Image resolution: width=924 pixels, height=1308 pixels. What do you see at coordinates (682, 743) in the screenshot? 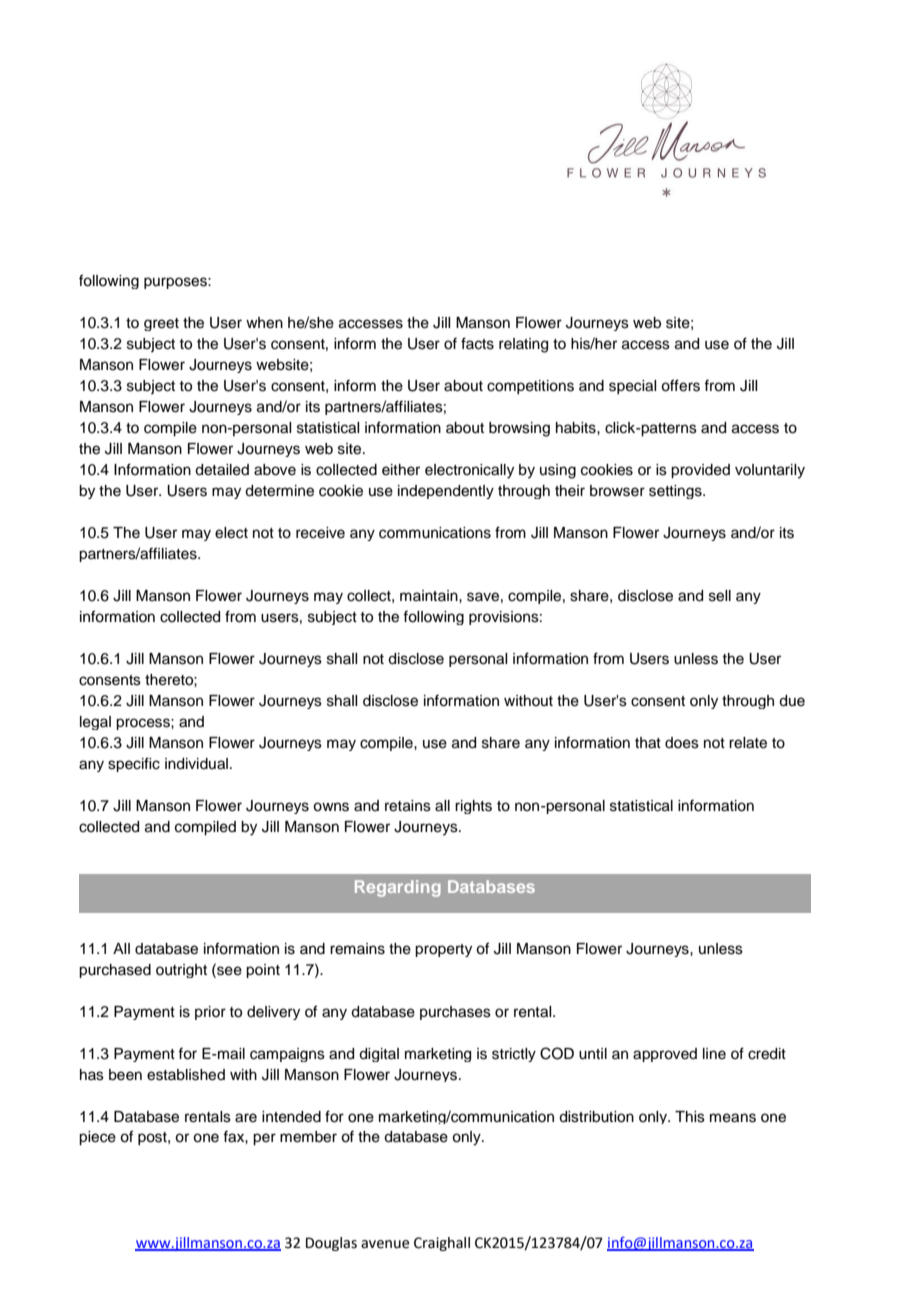
I see `does` at bounding box center [682, 743].
